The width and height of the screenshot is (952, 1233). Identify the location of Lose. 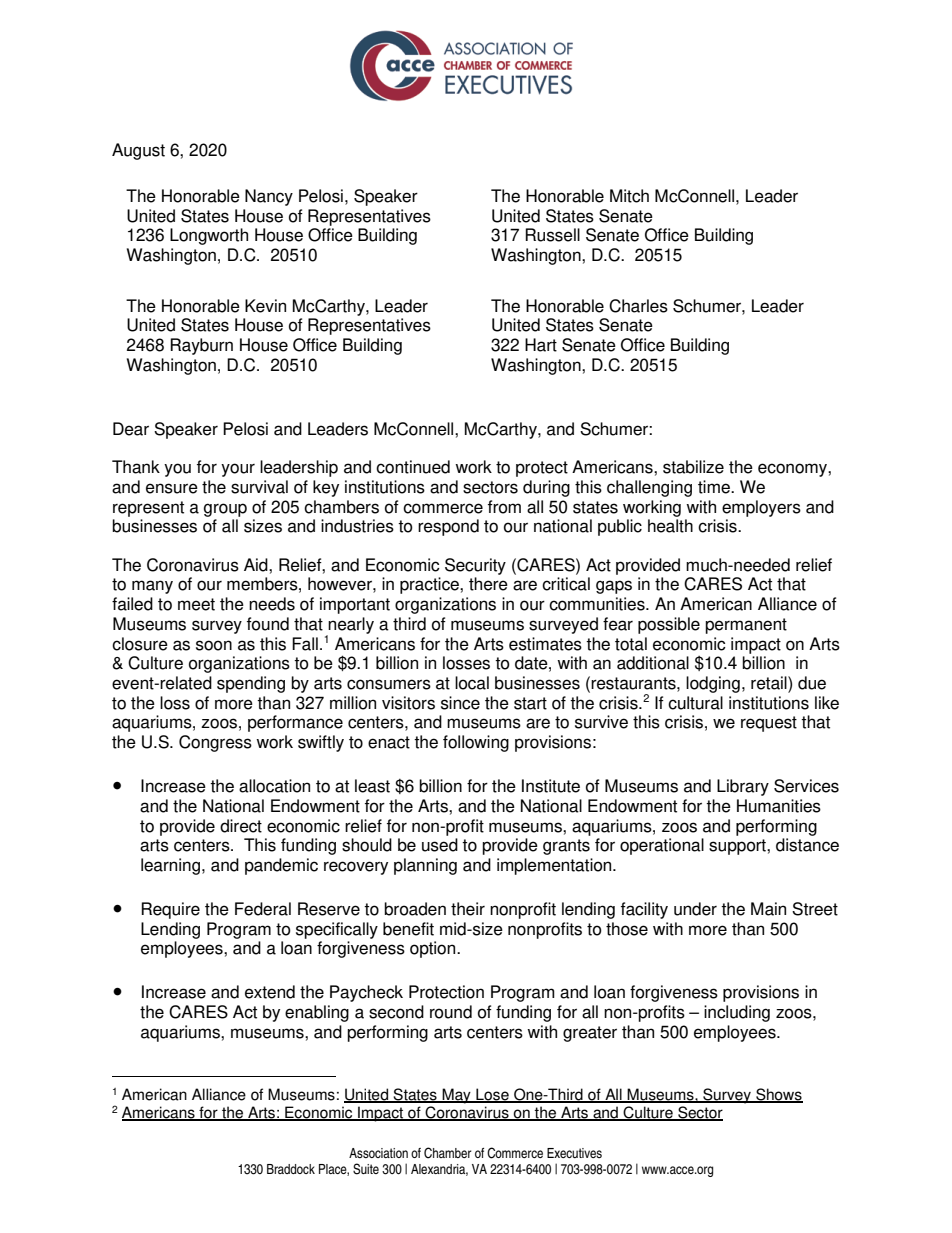
(492, 1095).
